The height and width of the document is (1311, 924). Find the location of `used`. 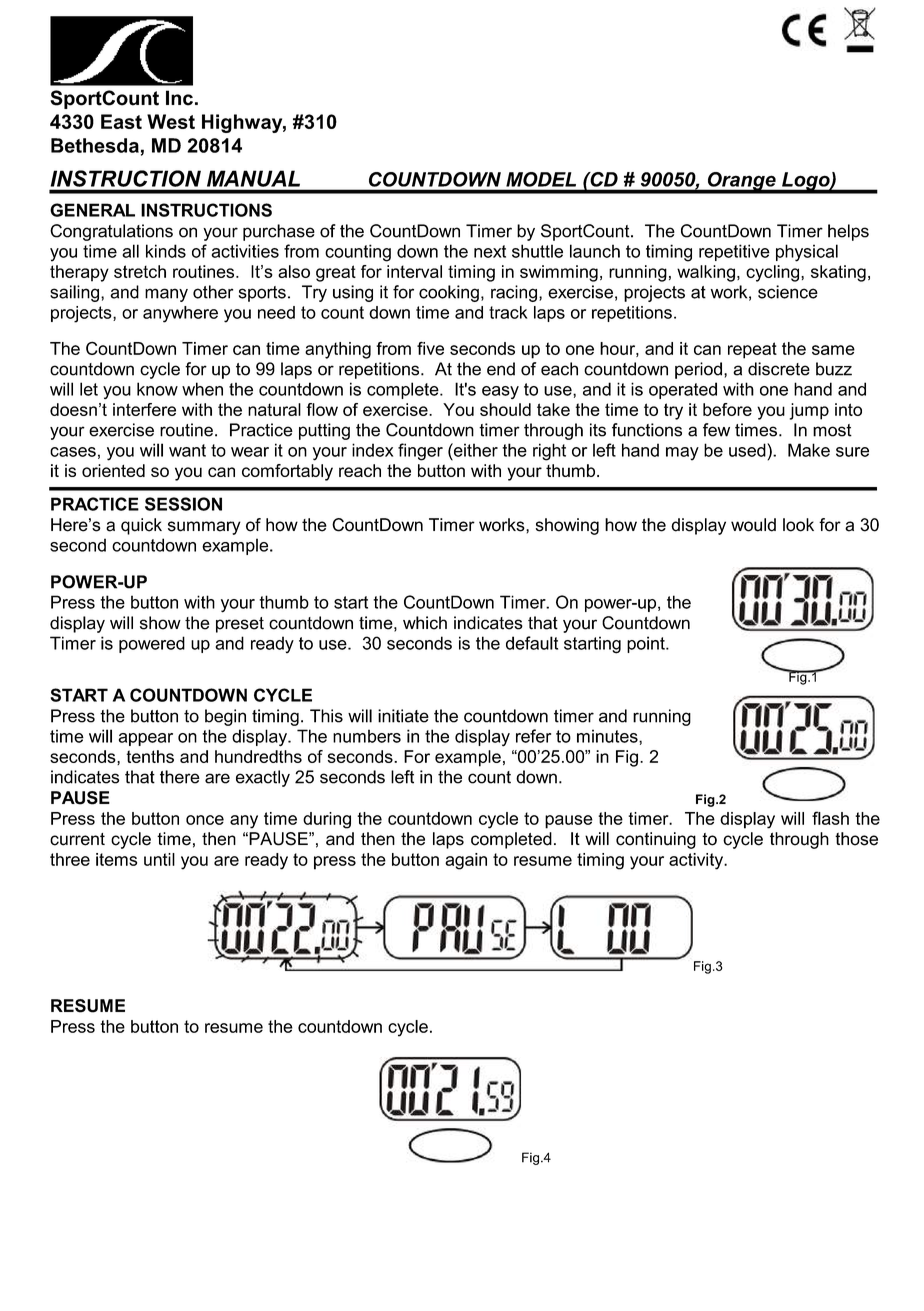

used is located at coordinates (748, 450).
